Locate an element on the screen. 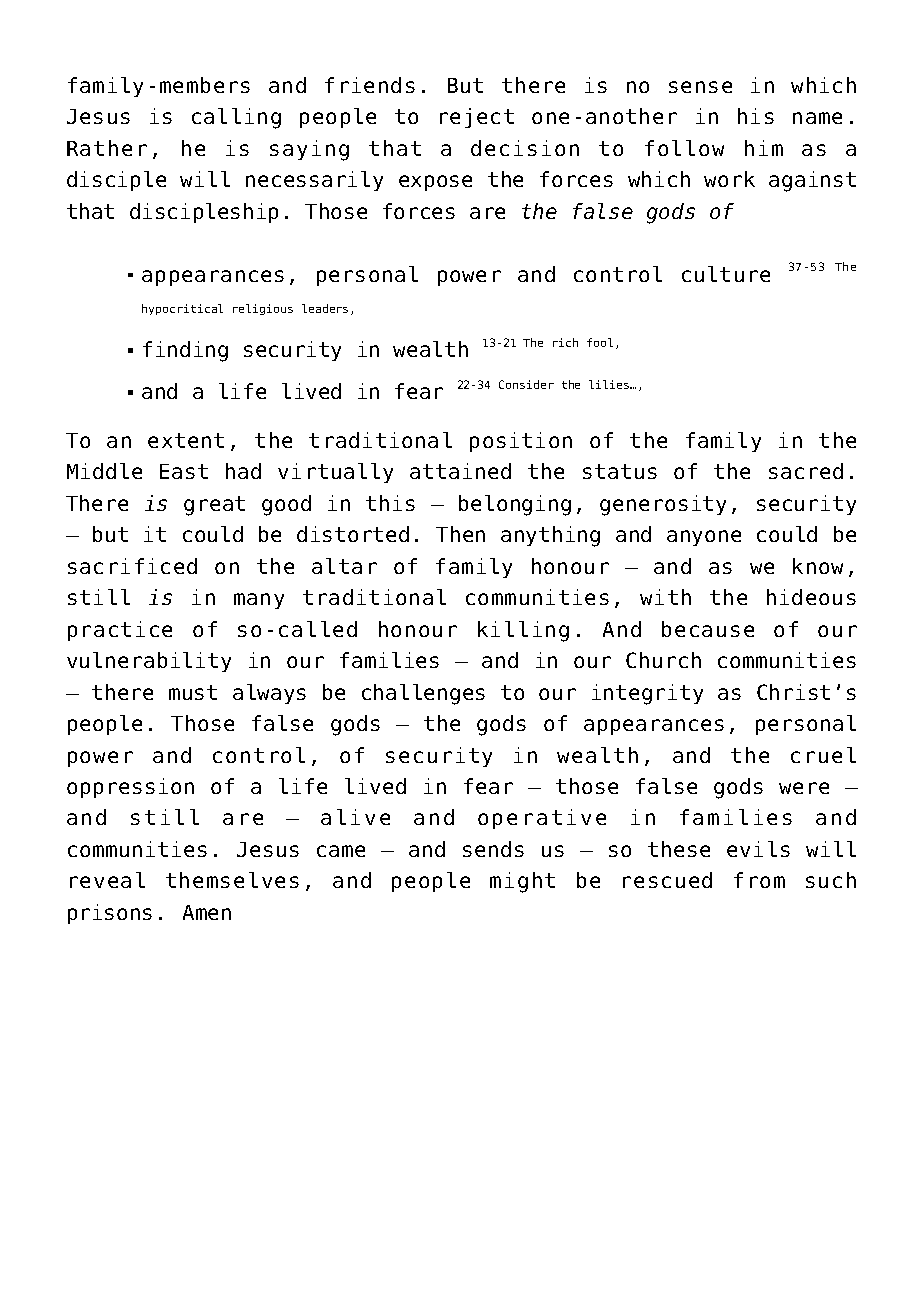 This screenshot has height=1308, width=924. sense is located at coordinates (700, 87).
